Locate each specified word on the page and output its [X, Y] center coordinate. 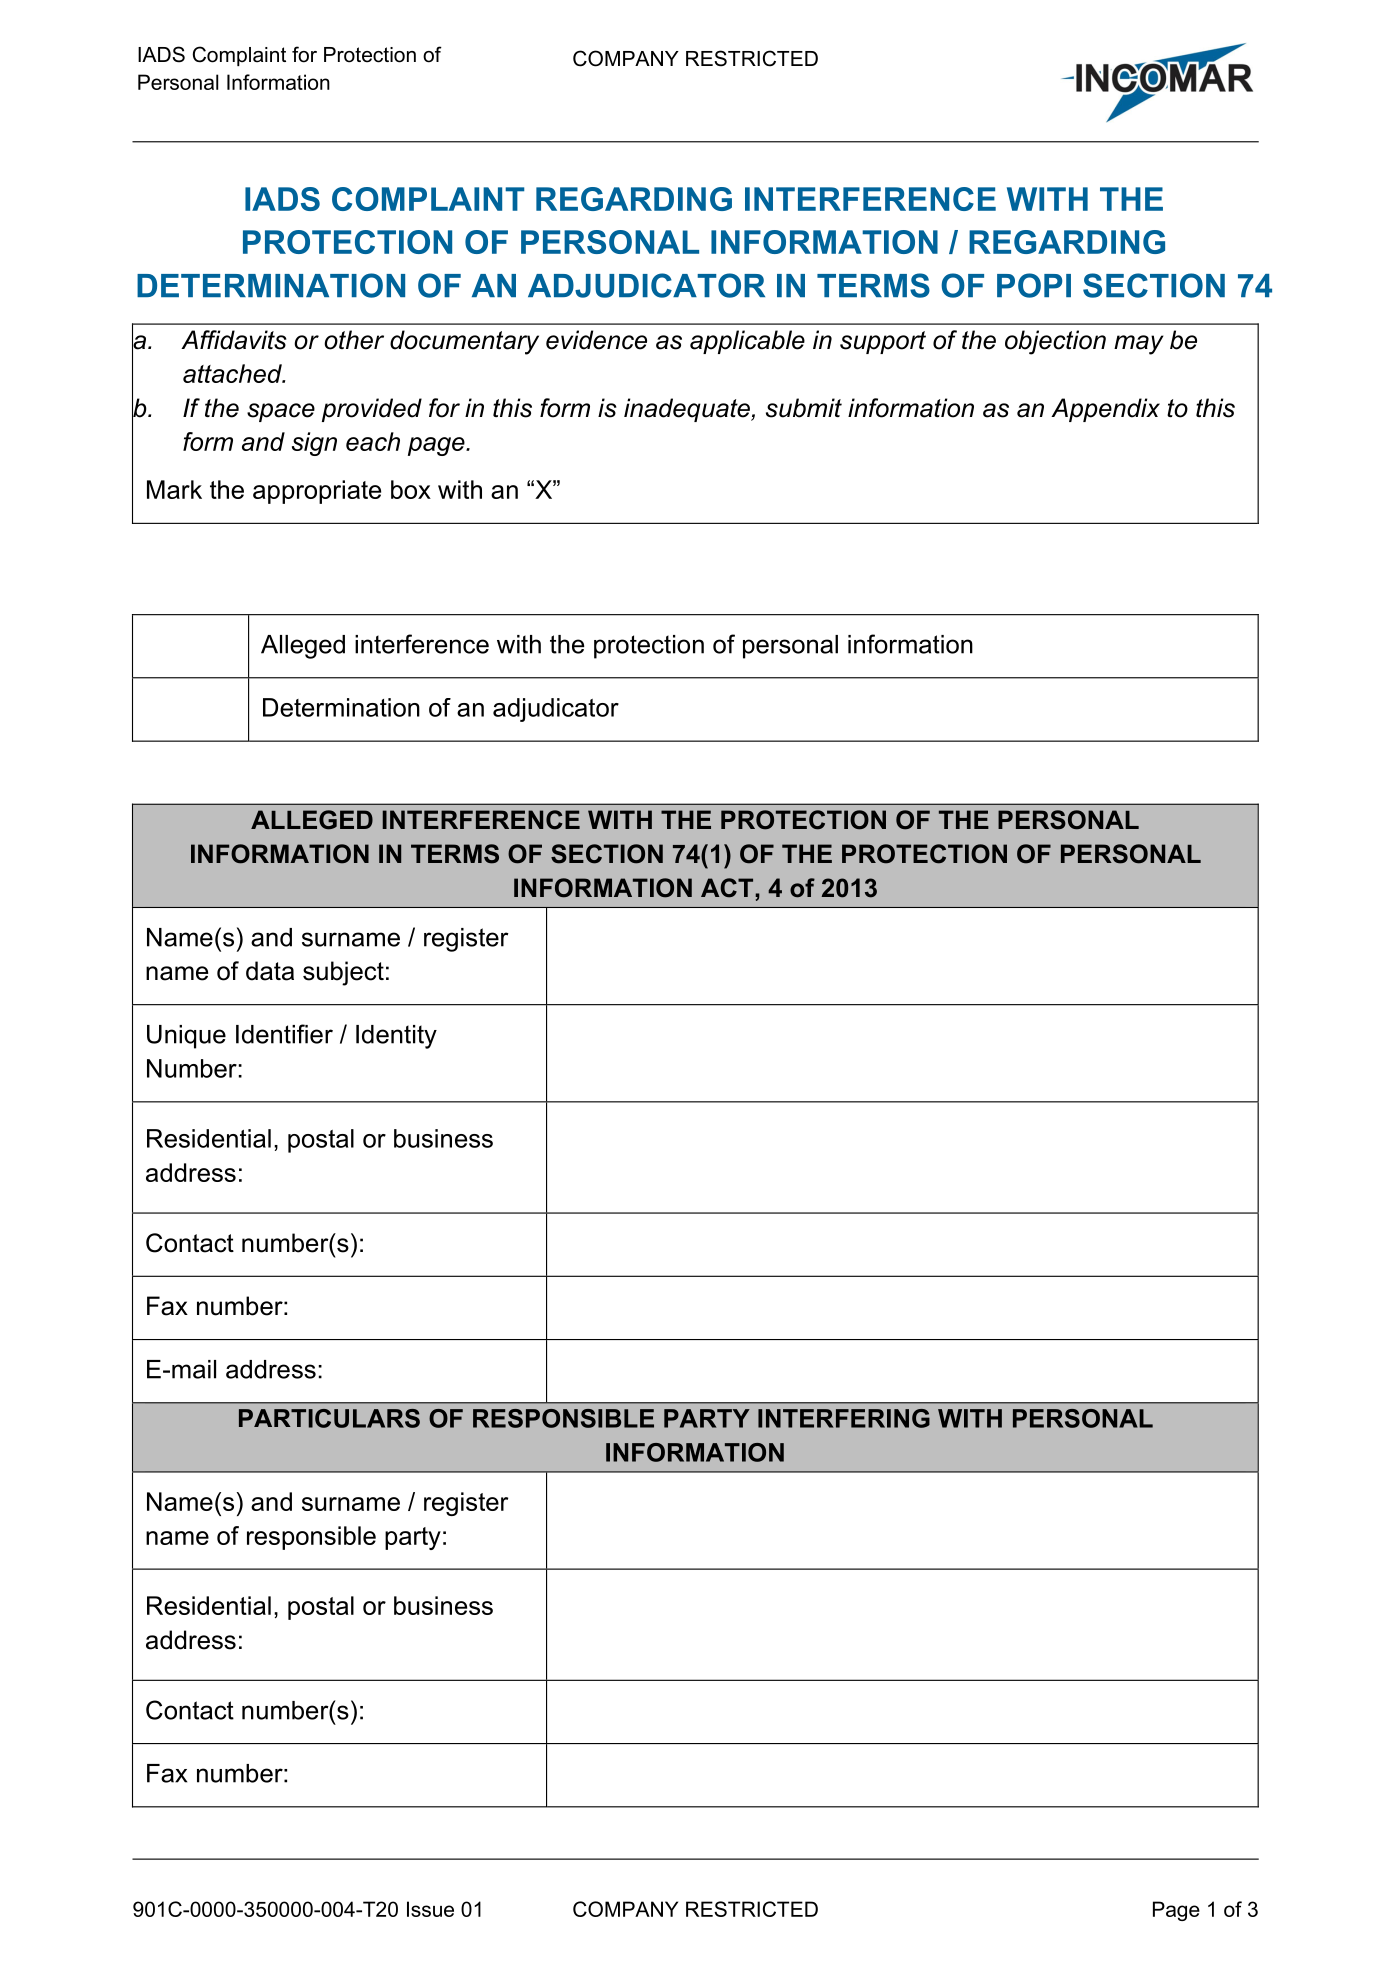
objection [1055, 342]
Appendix [1105, 410]
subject [343, 973]
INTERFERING [844, 1418]
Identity [396, 1037]
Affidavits [234, 340]
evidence [596, 340]
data [270, 971]
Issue [430, 1909]
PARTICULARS [329, 1418]
